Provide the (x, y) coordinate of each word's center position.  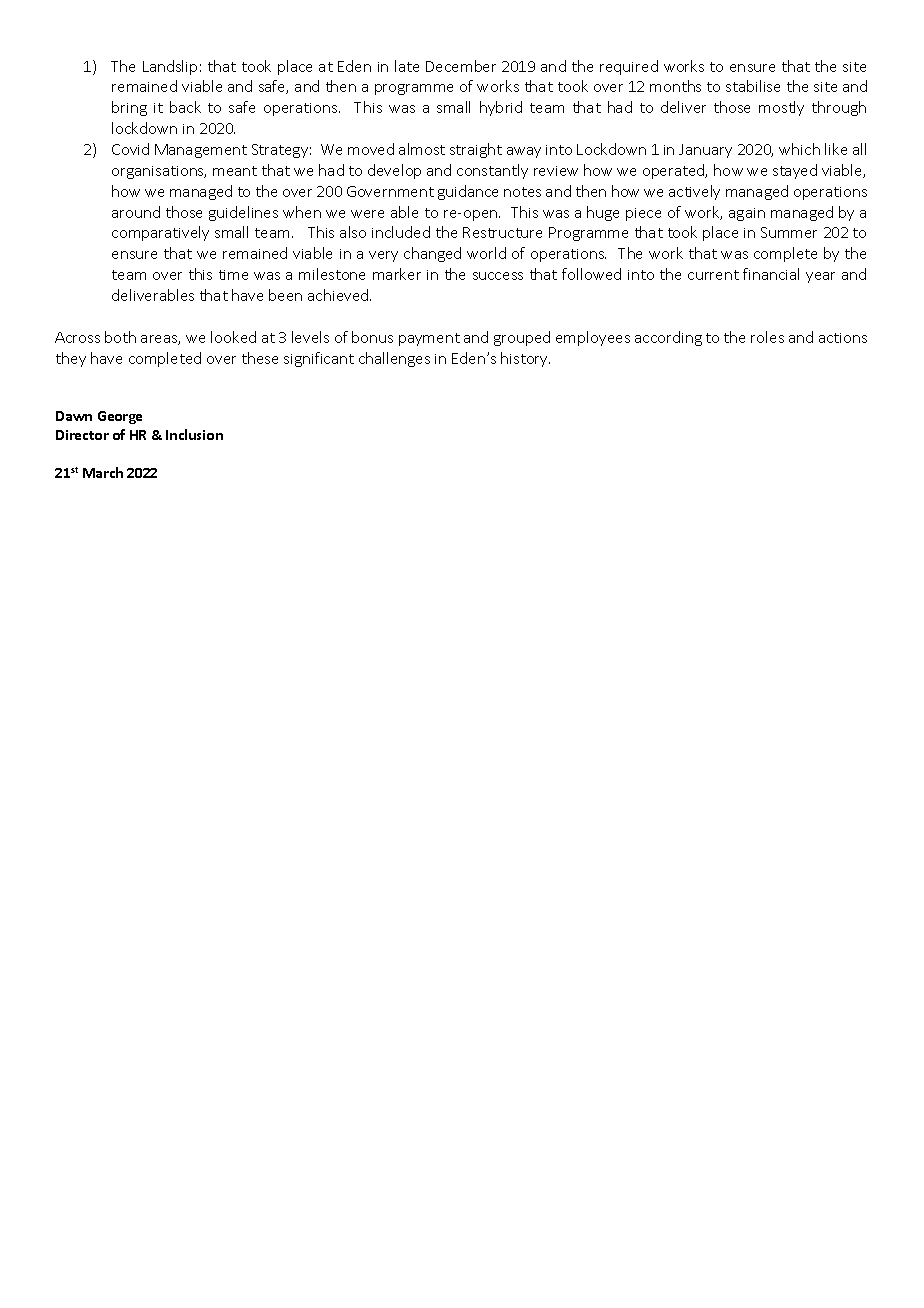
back (185, 107)
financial (771, 274)
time (233, 275)
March (103, 472)
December (461, 66)
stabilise (753, 86)
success (498, 276)
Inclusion (194, 434)
